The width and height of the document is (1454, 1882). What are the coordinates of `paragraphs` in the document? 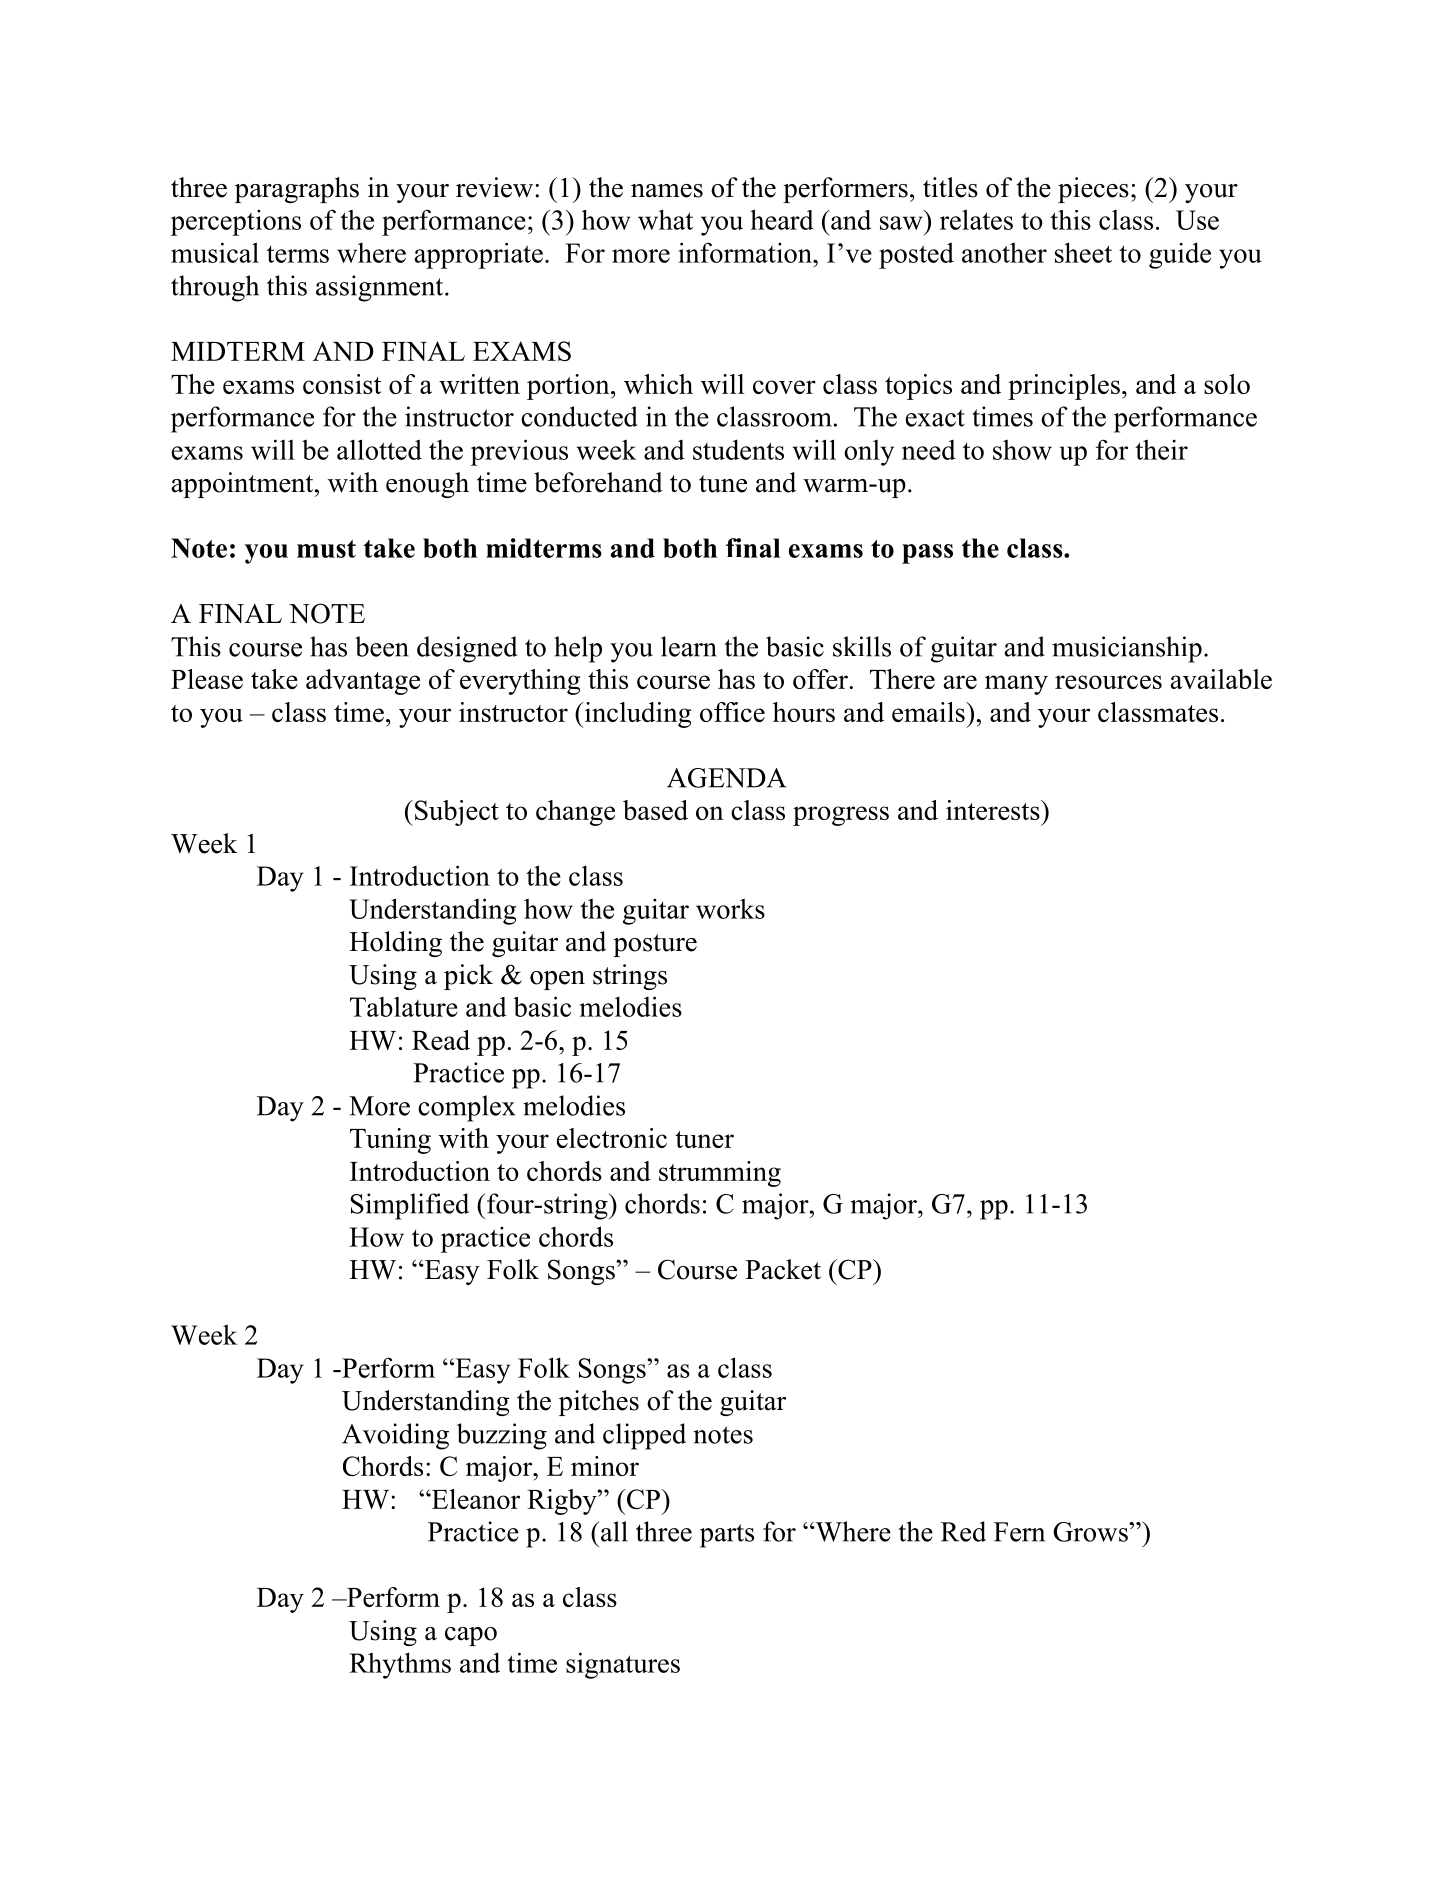 It's located at (297, 190).
